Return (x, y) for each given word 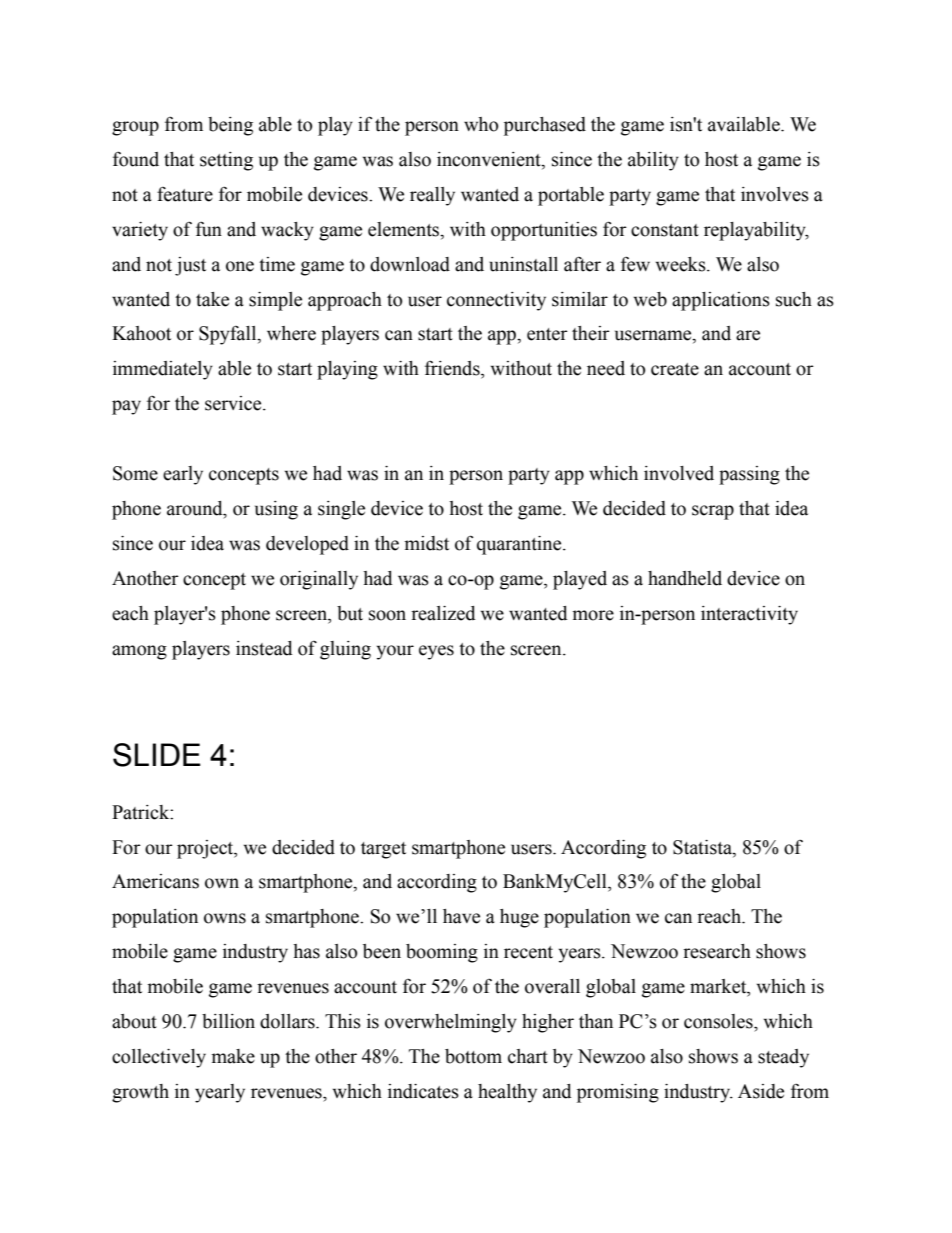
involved (679, 473)
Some (135, 473)
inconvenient (490, 160)
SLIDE (157, 755)
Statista (703, 847)
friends (453, 368)
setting (226, 161)
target (383, 850)
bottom (473, 1056)
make (233, 1056)
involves (775, 194)
